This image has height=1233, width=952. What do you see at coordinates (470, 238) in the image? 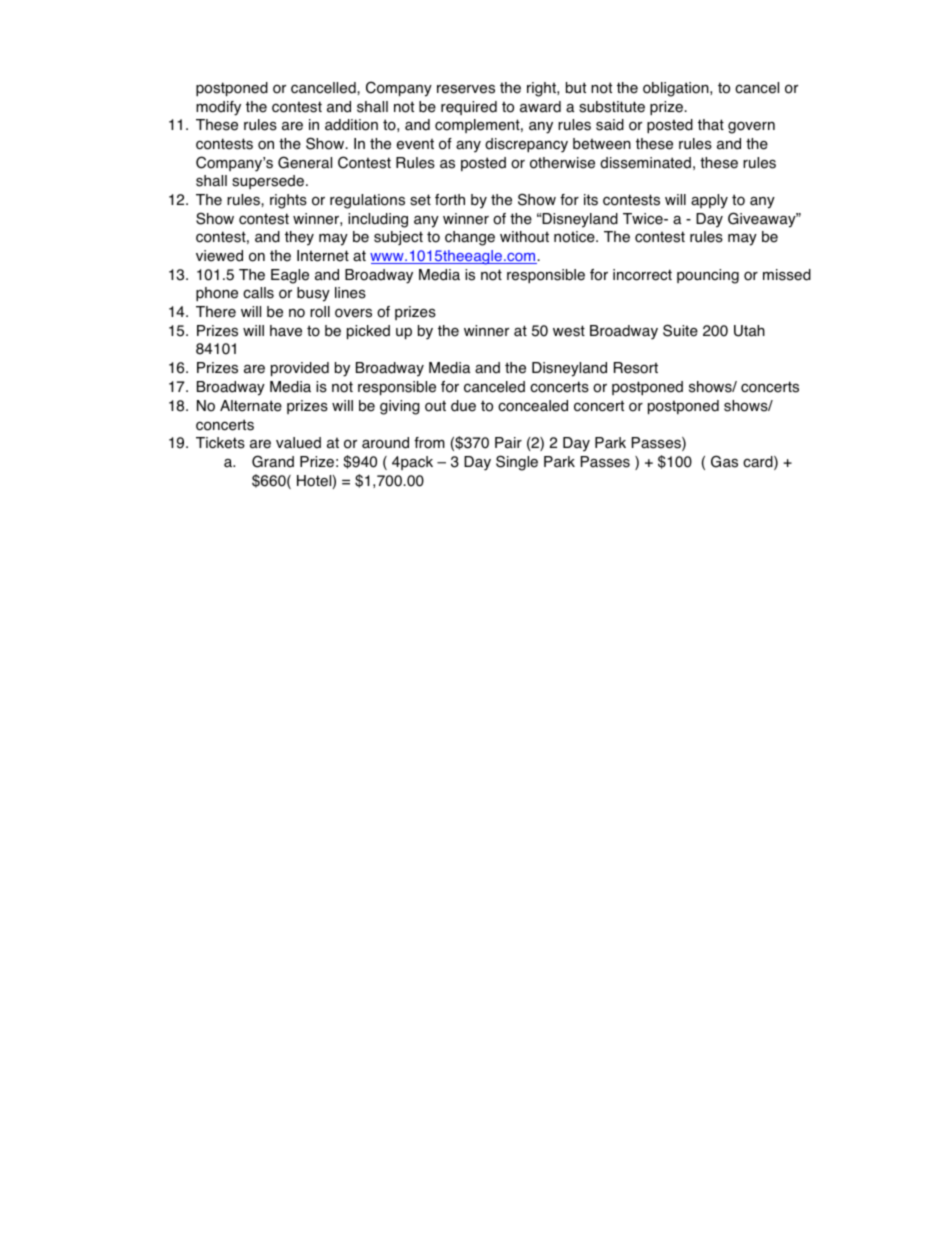
I see `change` at bounding box center [470, 238].
